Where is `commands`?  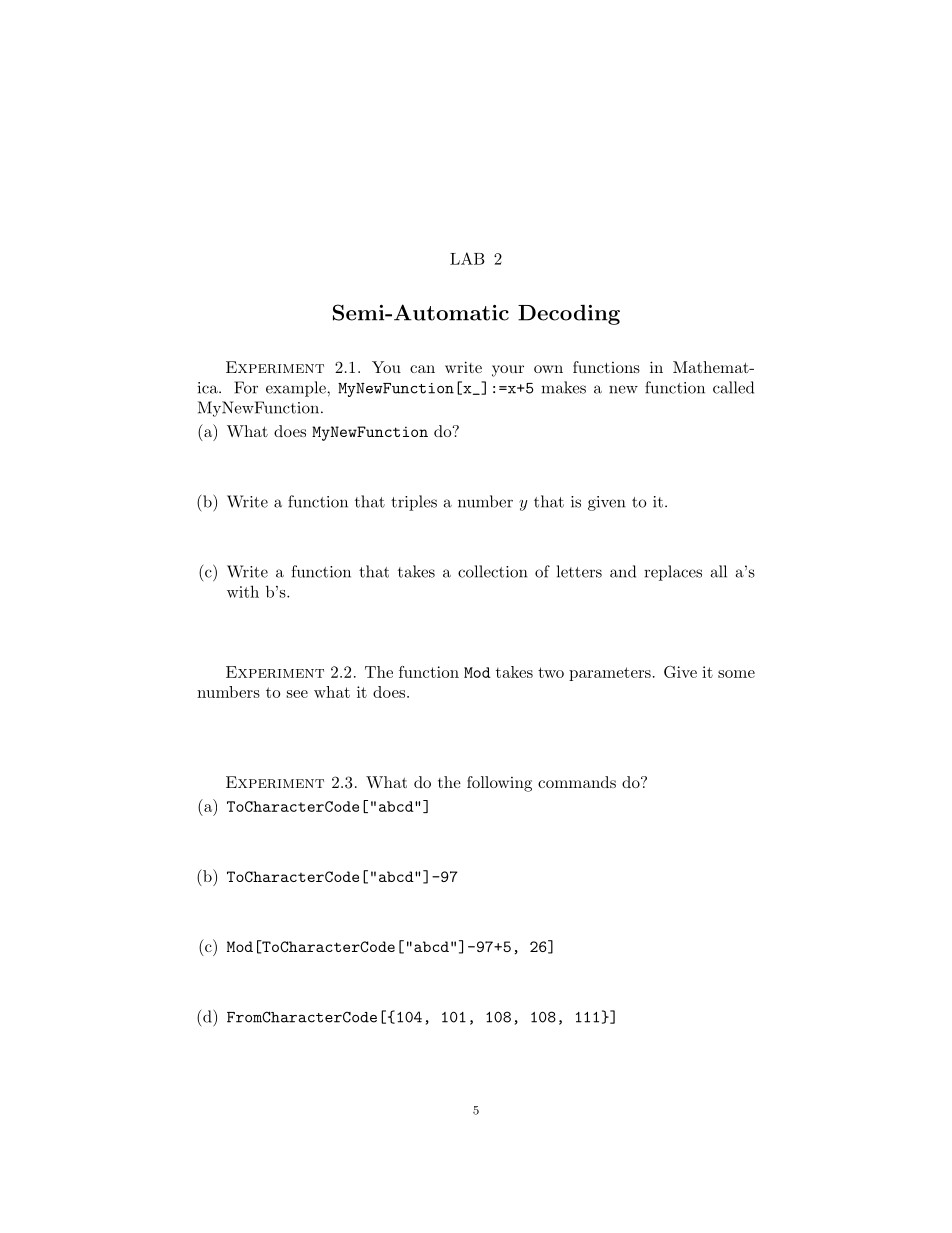 commands is located at coordinates (577, 782).
